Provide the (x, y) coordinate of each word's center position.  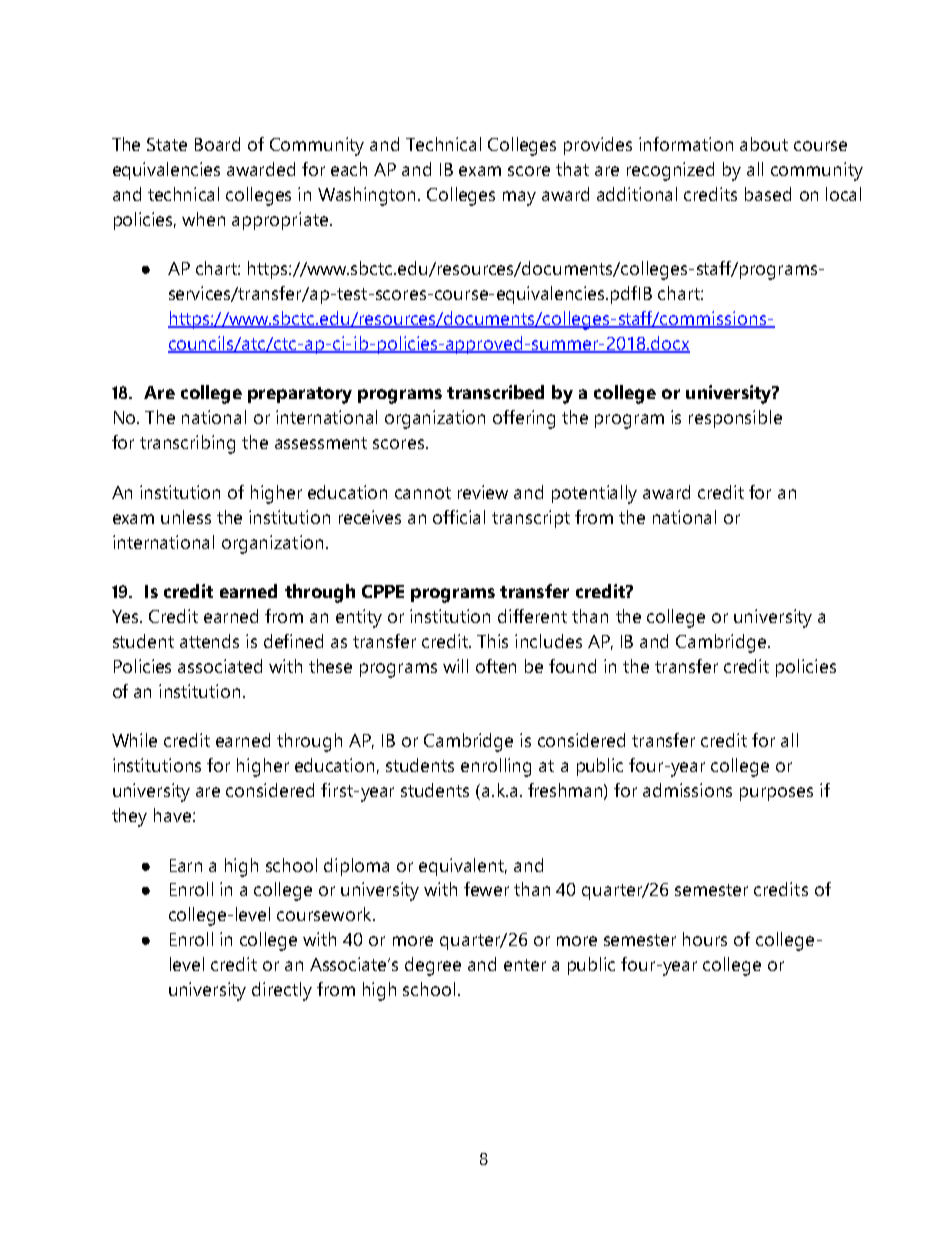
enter (525, 965)
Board (217, 144)
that (572, 169)
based (768, 194)
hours (705, 939)
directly (282, 991)
